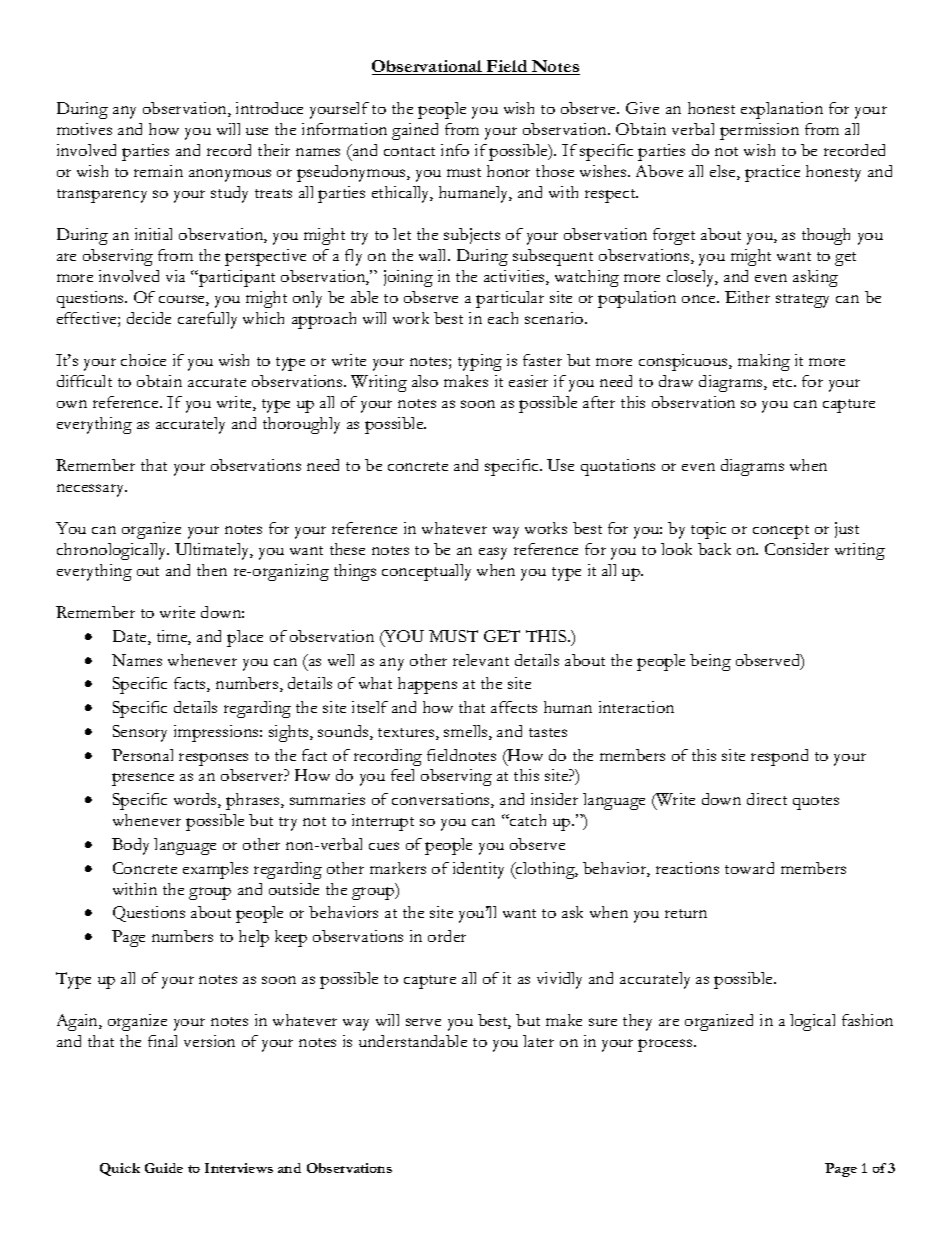  Describe the element at coordinates (131, 637) in the page. I see `Date` at that location.
